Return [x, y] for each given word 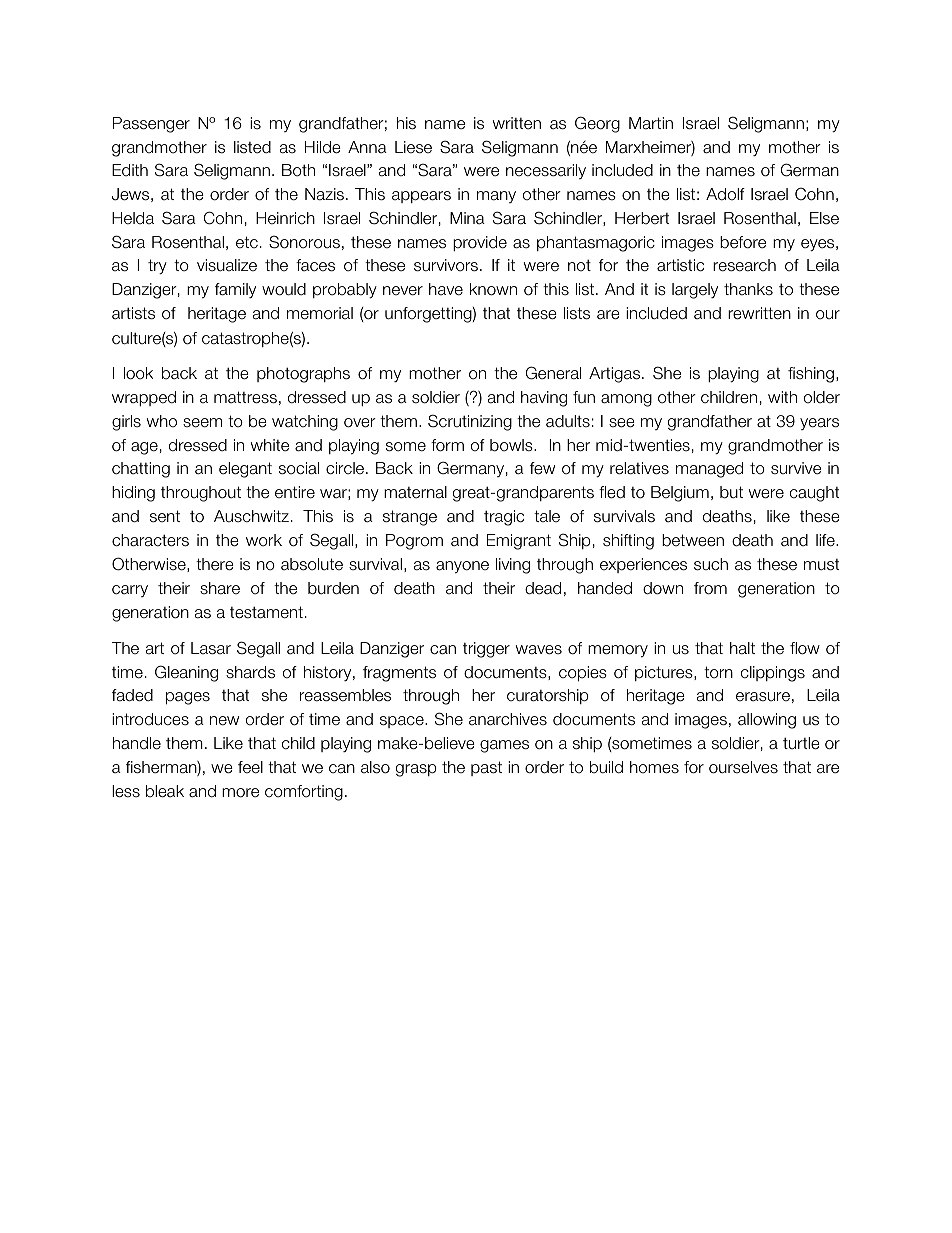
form [447, 445]
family [235, 290]
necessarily [546, 171]
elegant [245, 470]
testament [266, 612]
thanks [748, 289]
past [486, 768]
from [710, 588]
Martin [651, 123]
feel [250, 767]
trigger [486, 650]
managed [709, 470]
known [493, 289]
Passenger [151, 125]
